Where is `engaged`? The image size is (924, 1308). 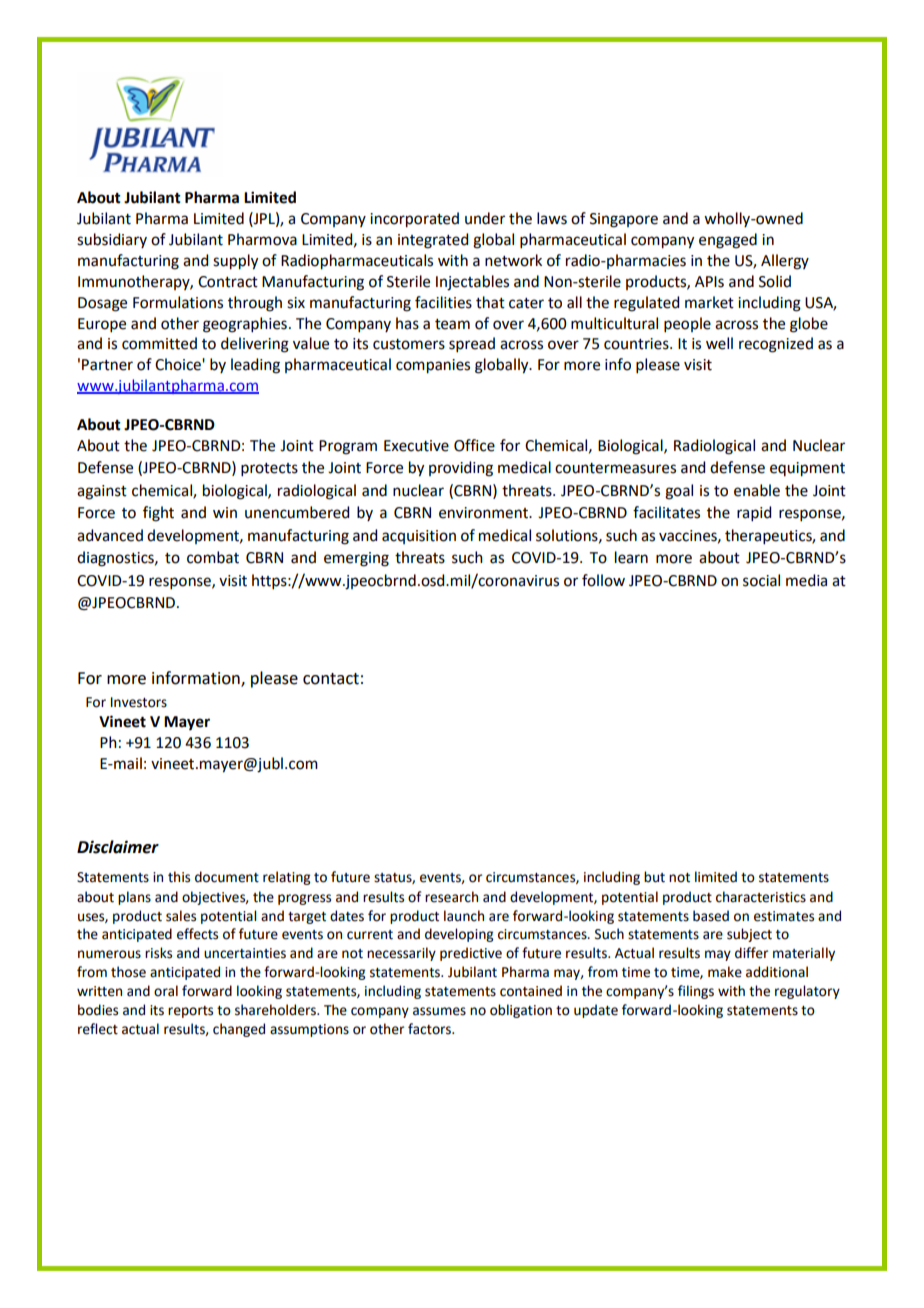 engaged is located at coordinates (728, 241).
